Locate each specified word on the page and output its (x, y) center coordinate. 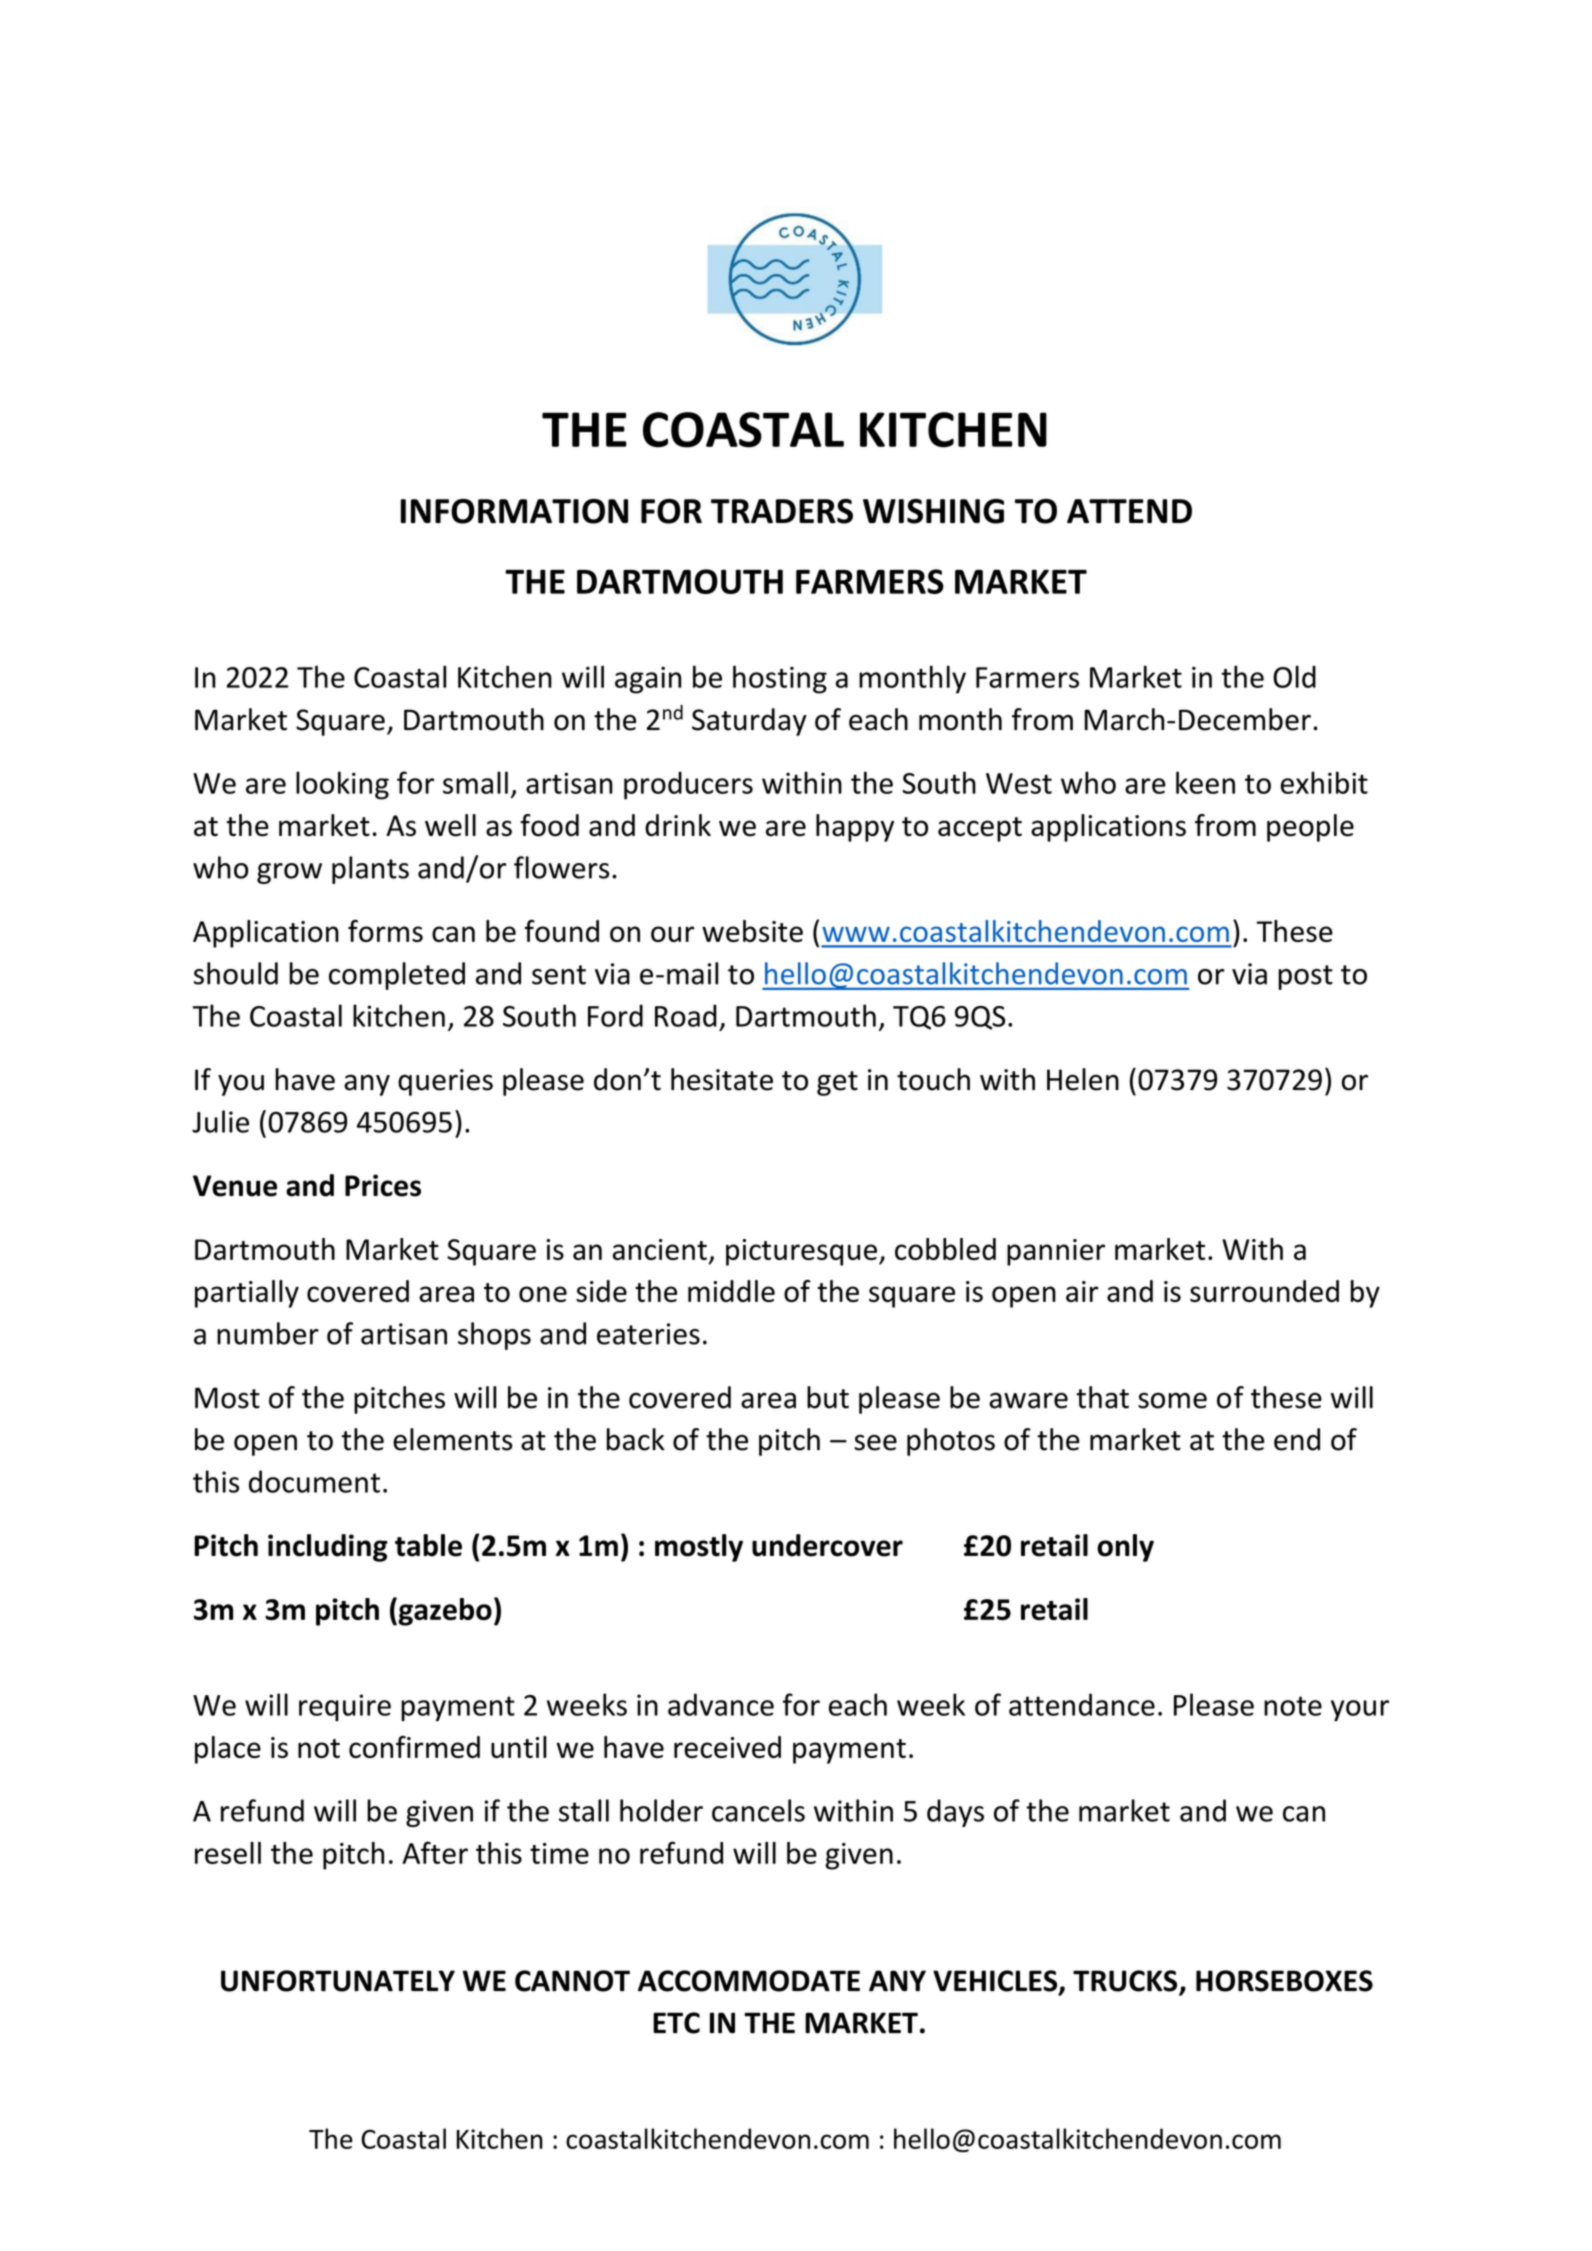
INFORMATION (514, 511)
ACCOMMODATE (749, 1981)
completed (397, 976)
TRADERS (782, 511)
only (1125, 1548)
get (837, 1083)
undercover (827, 1545)
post (1305, 977)
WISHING (933, 511)
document (314, 1481)
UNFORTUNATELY (338, 1981)
